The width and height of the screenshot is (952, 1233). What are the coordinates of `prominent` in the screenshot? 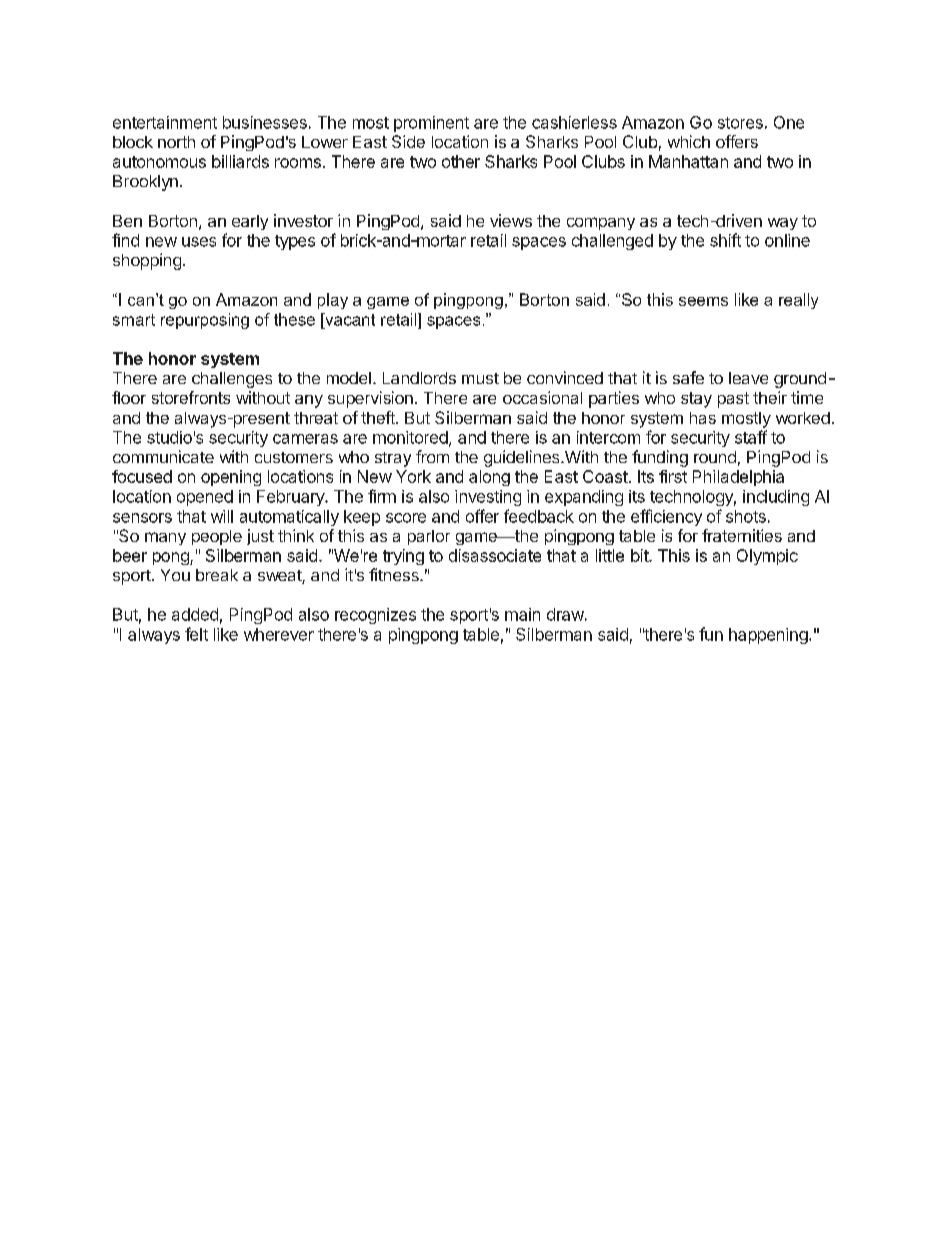 It's located at (431, 124).
